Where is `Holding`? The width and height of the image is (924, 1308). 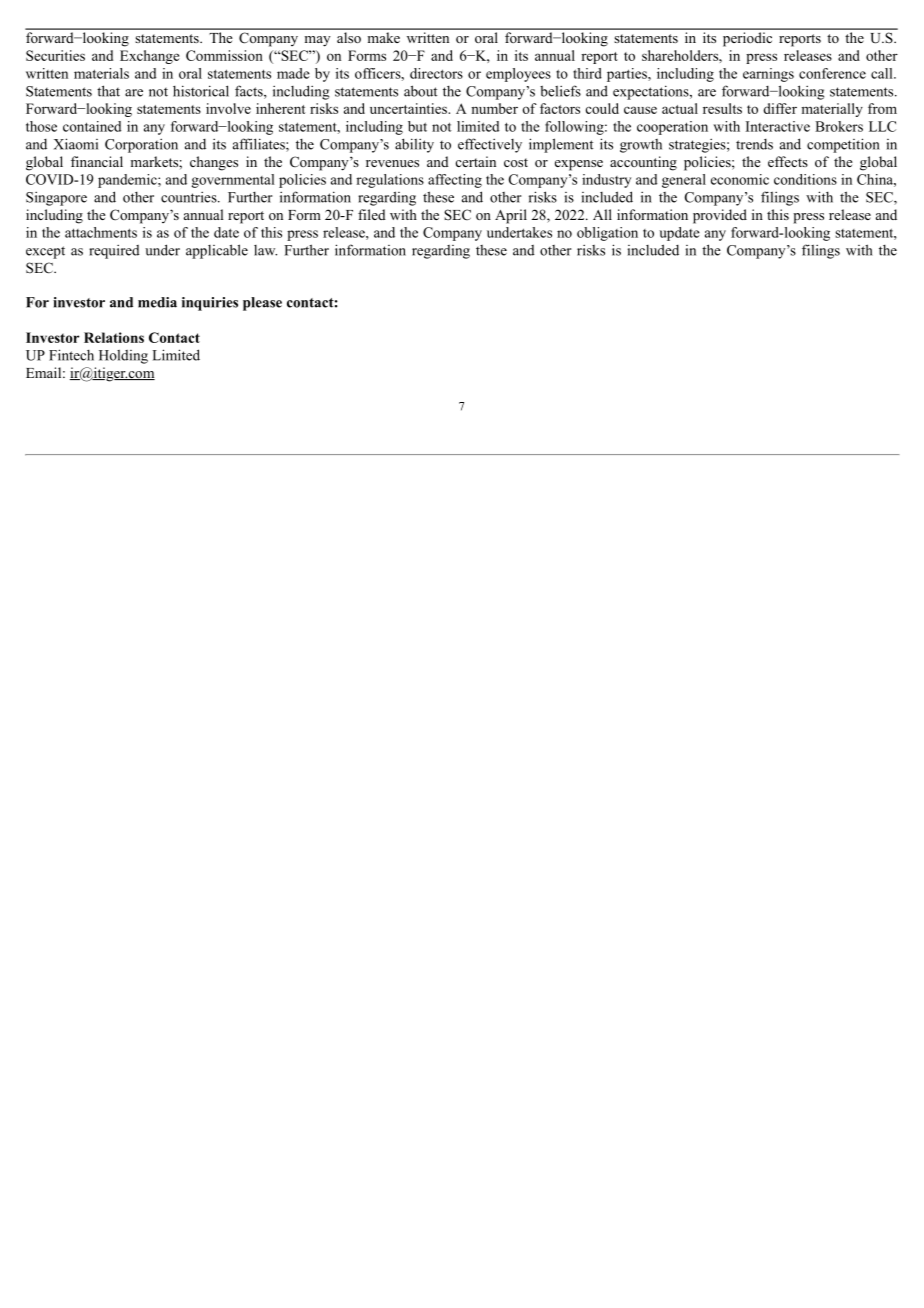
Holding is located at coordinates (123, 357).
